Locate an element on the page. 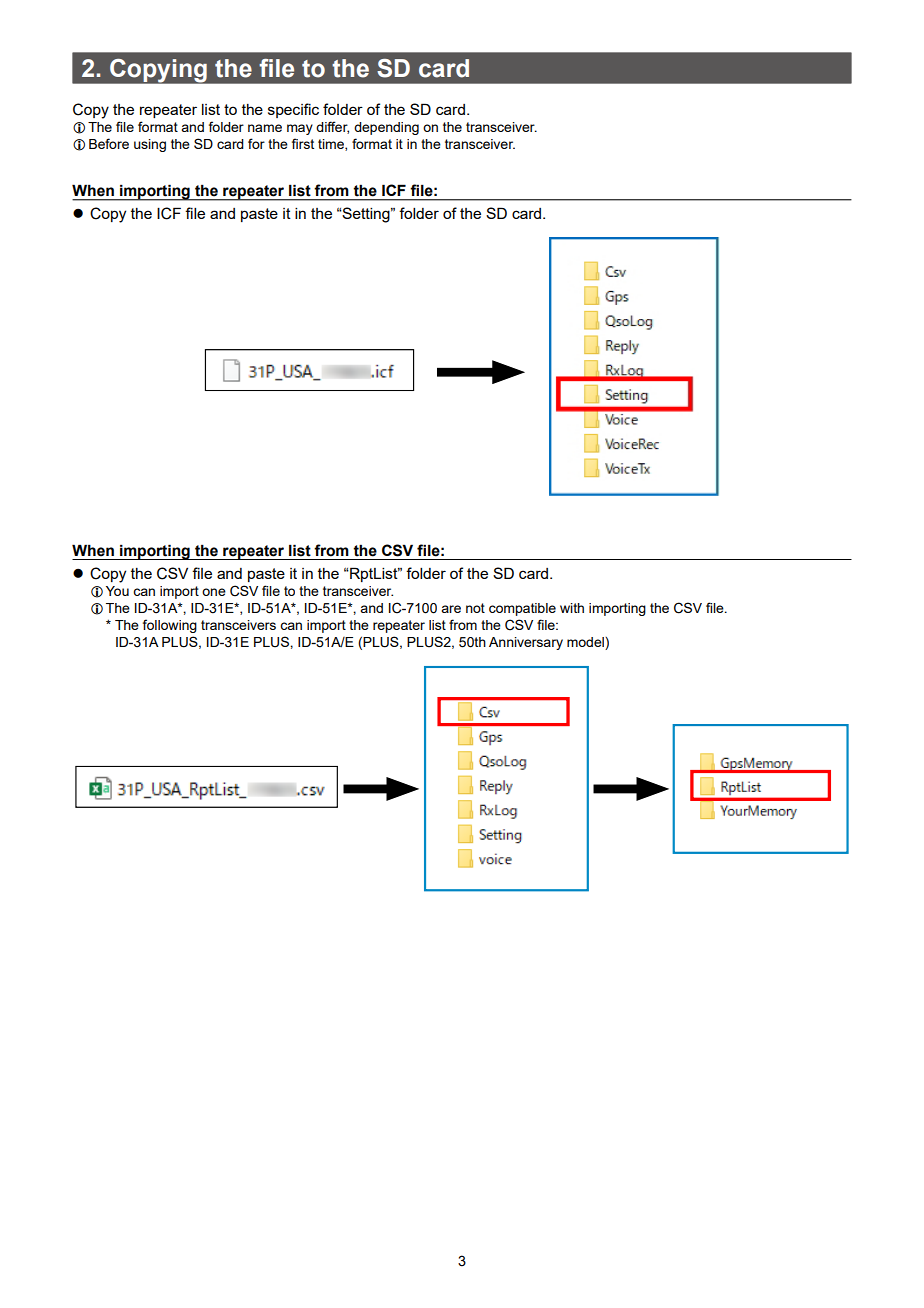  are is located at coordinates (451, 609).
